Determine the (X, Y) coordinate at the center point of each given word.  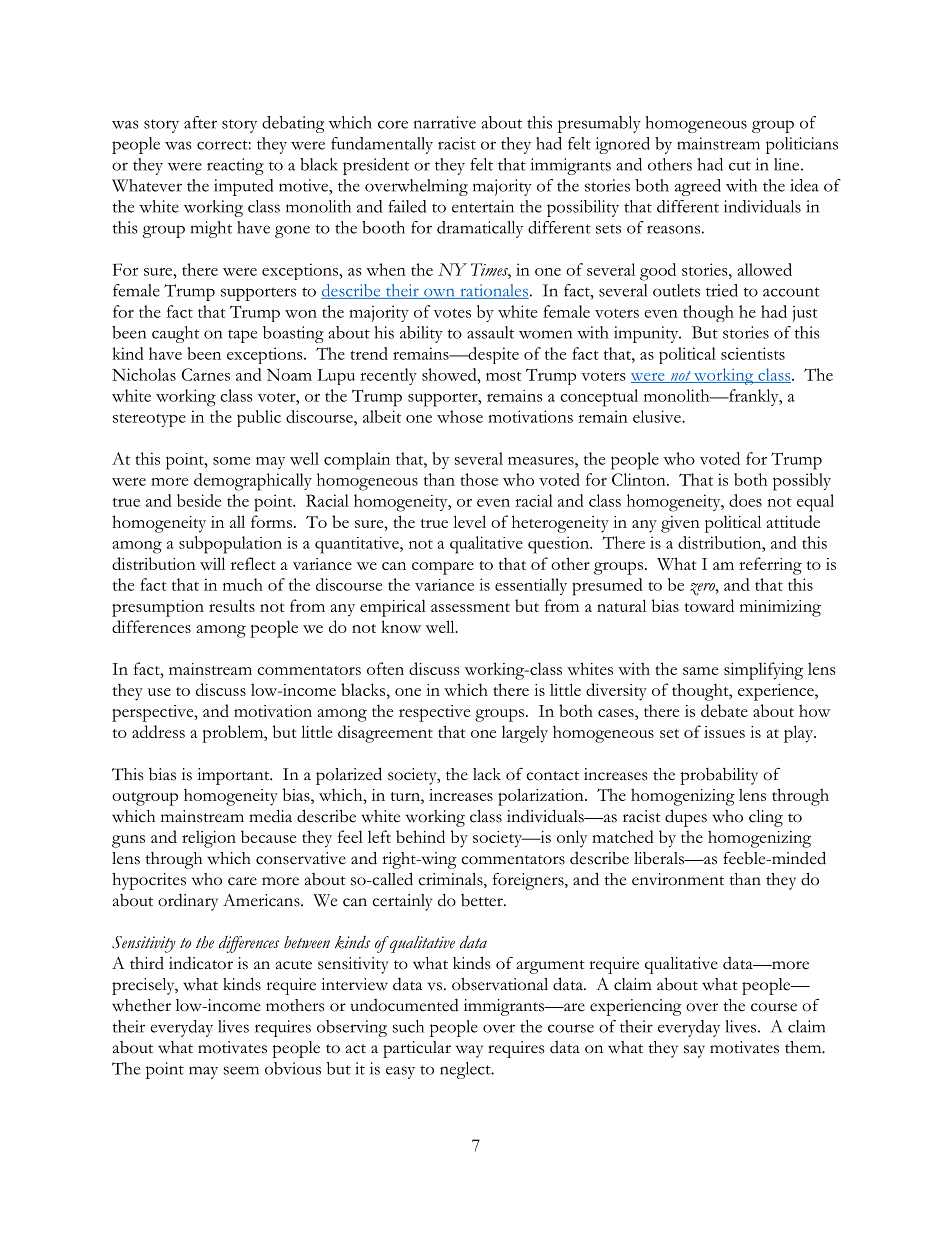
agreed (698, 187)
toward (709, 605)
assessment (470, 607)
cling (766, 818)
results (232, 605)
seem (241, 1070)
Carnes (206, 374)
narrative (445, 122)
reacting (235, 166)
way (469, 1051)
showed (450, 374)
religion (209, 839)
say (694, 1051)
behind (420, 836)
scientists (753, 353)
